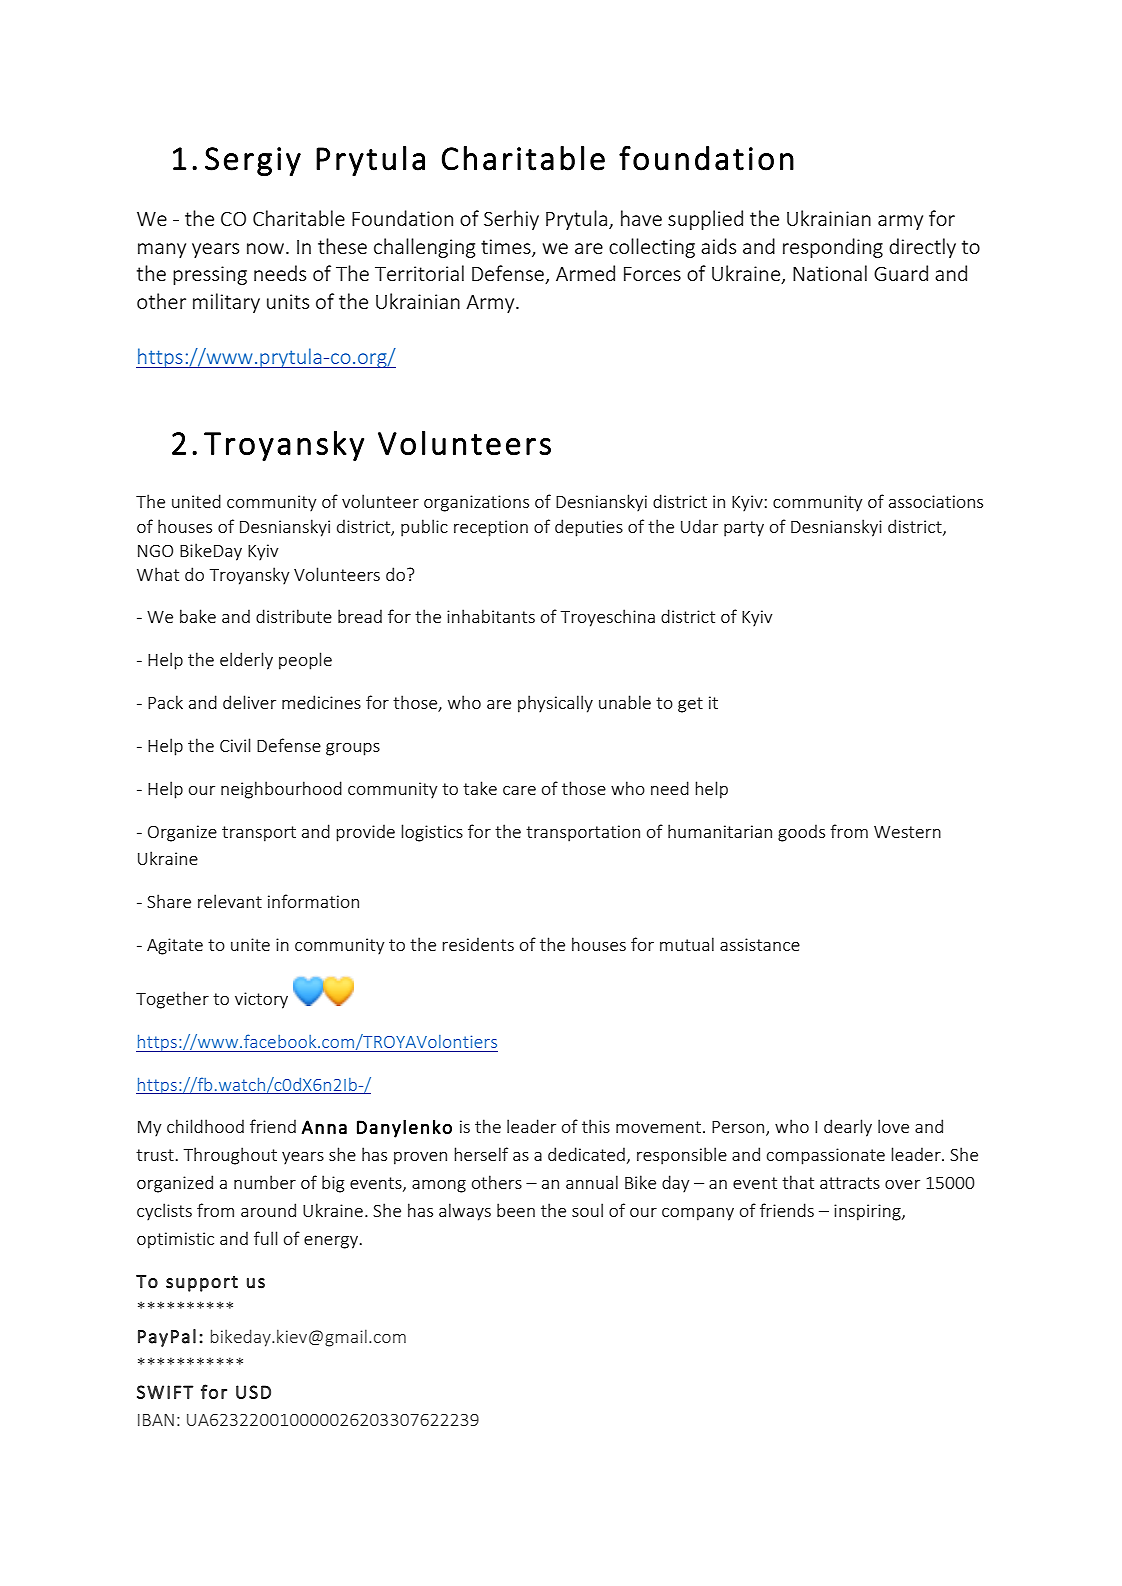 The height and width of the screenshot is (1586, 1122). Describe the element at coordinates (267, 248) in the screenshot. I see `now` at that location.
